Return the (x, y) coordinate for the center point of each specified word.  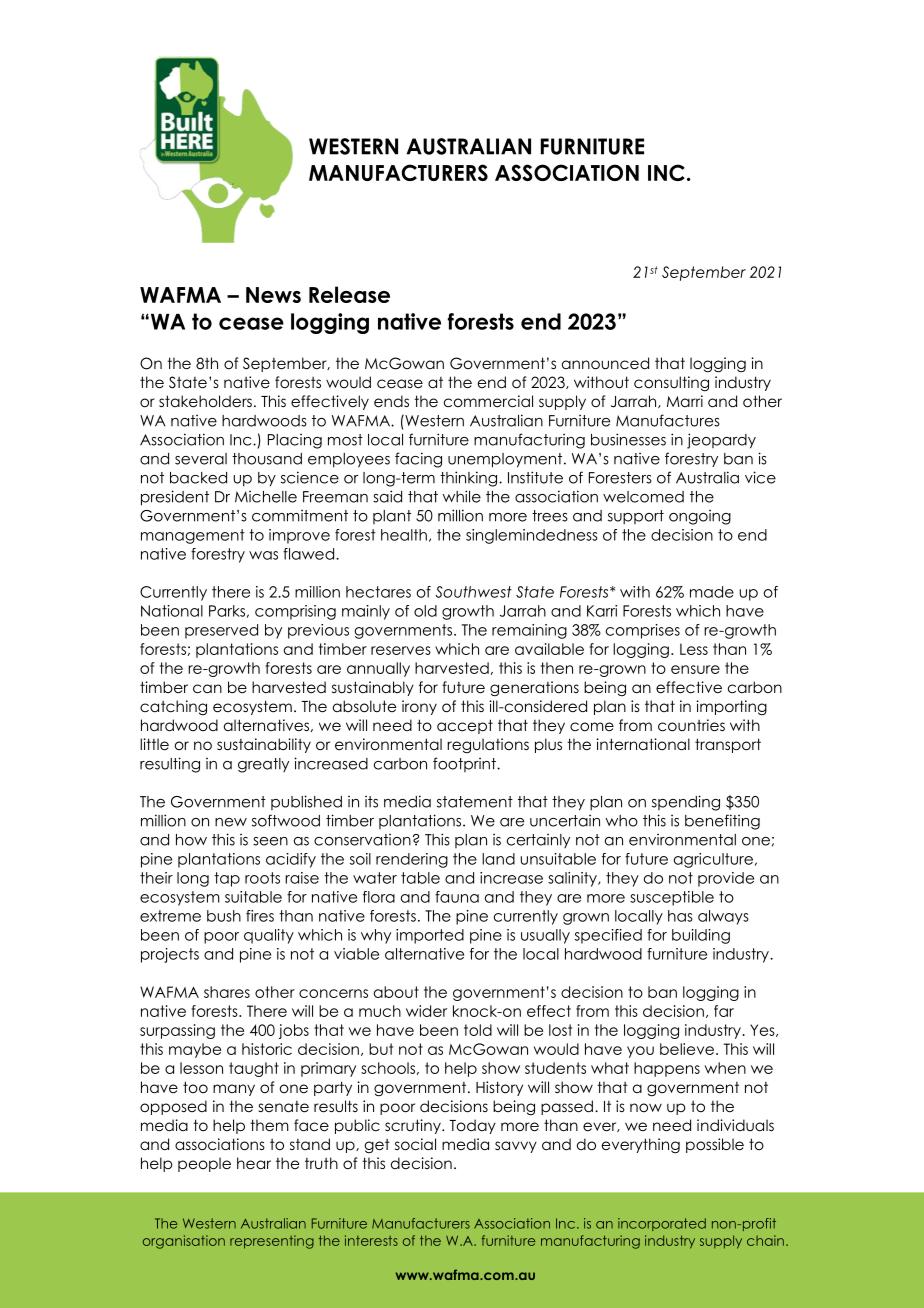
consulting (671, 383)
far (724, 1011)
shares (227, 992)
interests (371, 1240)
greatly (263, 765)
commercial (488, 401)
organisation (184, 1242)
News (273, 295)
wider (426, 1011)
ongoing (700, 517)
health (404, 535)
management (193, 536)
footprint (465, 764)
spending (686, 803)
